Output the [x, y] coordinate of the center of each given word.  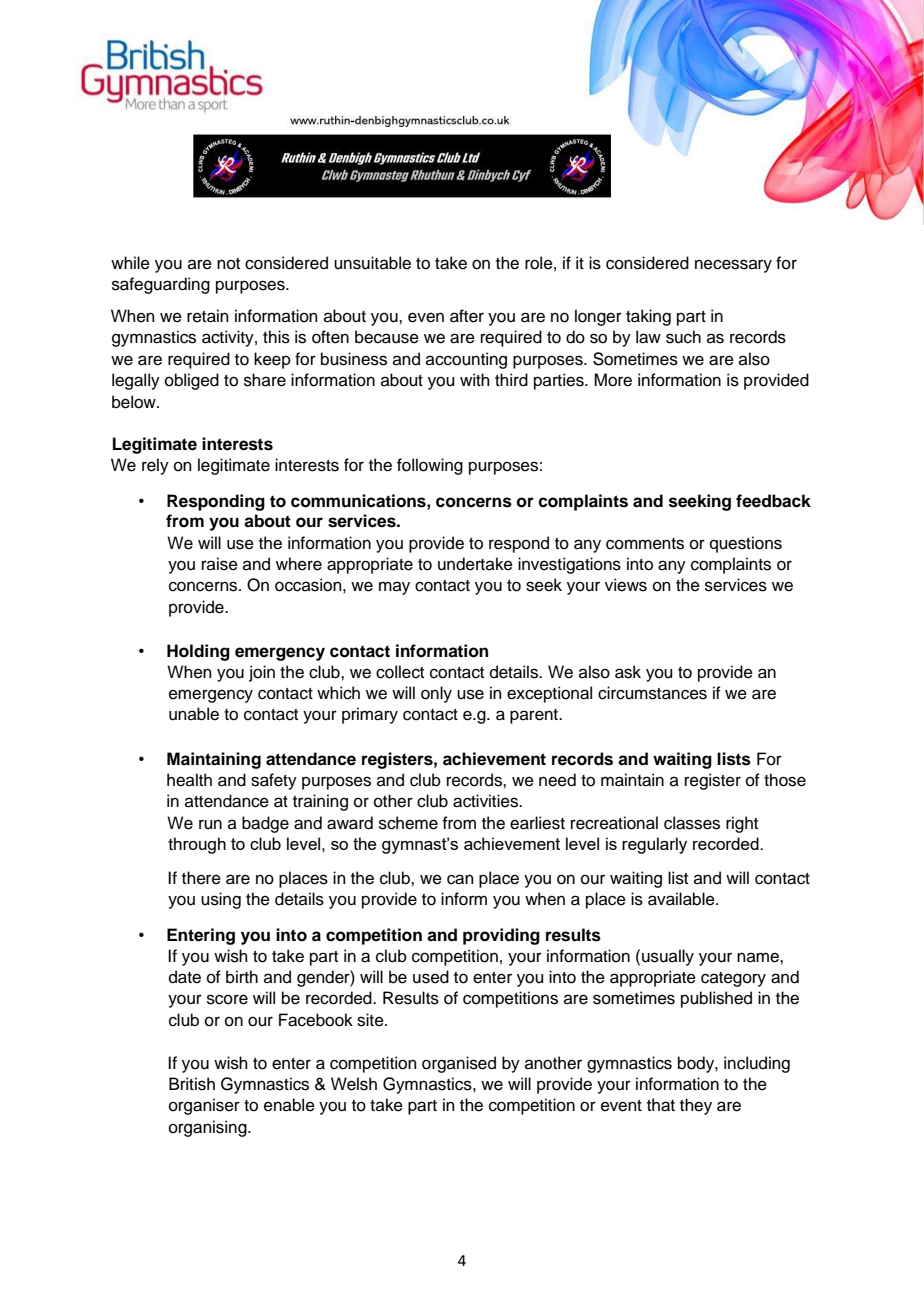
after [467, 316]
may [394, 588]
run [210, 824]
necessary [733, 266]
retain [208, 316]
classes [692, 823]
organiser [204, 1106]
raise [220, 564]
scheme [408, 823]
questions [746, 544]
